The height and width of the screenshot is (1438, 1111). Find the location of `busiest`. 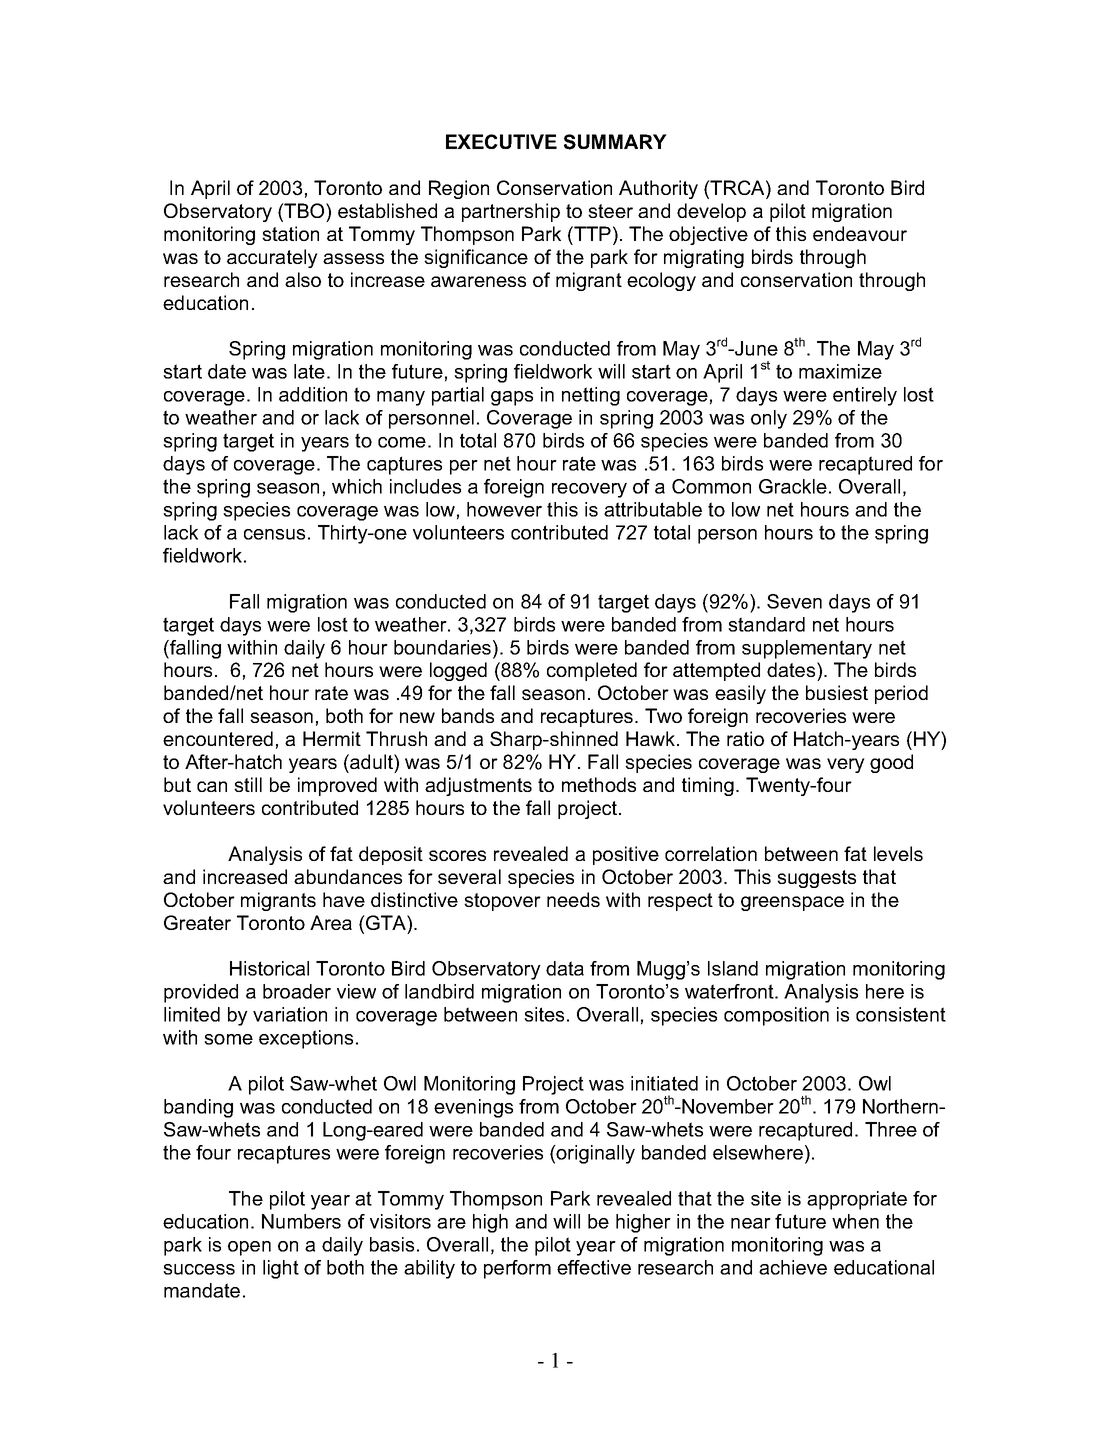

busiest is located at coordinates (837, 692).
